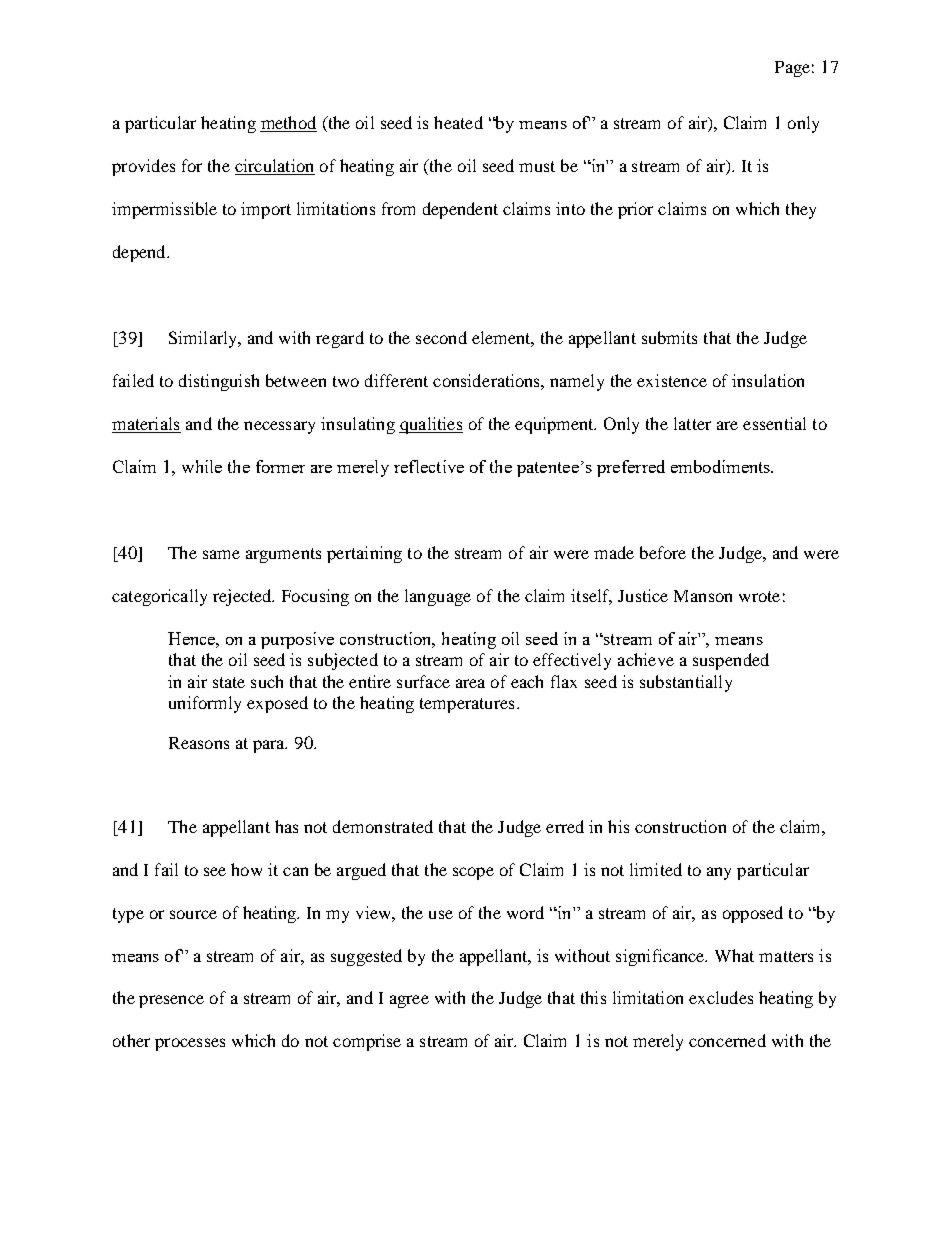 This image has height=1233, width=952. I want to click on heated, so click(458, 122).
